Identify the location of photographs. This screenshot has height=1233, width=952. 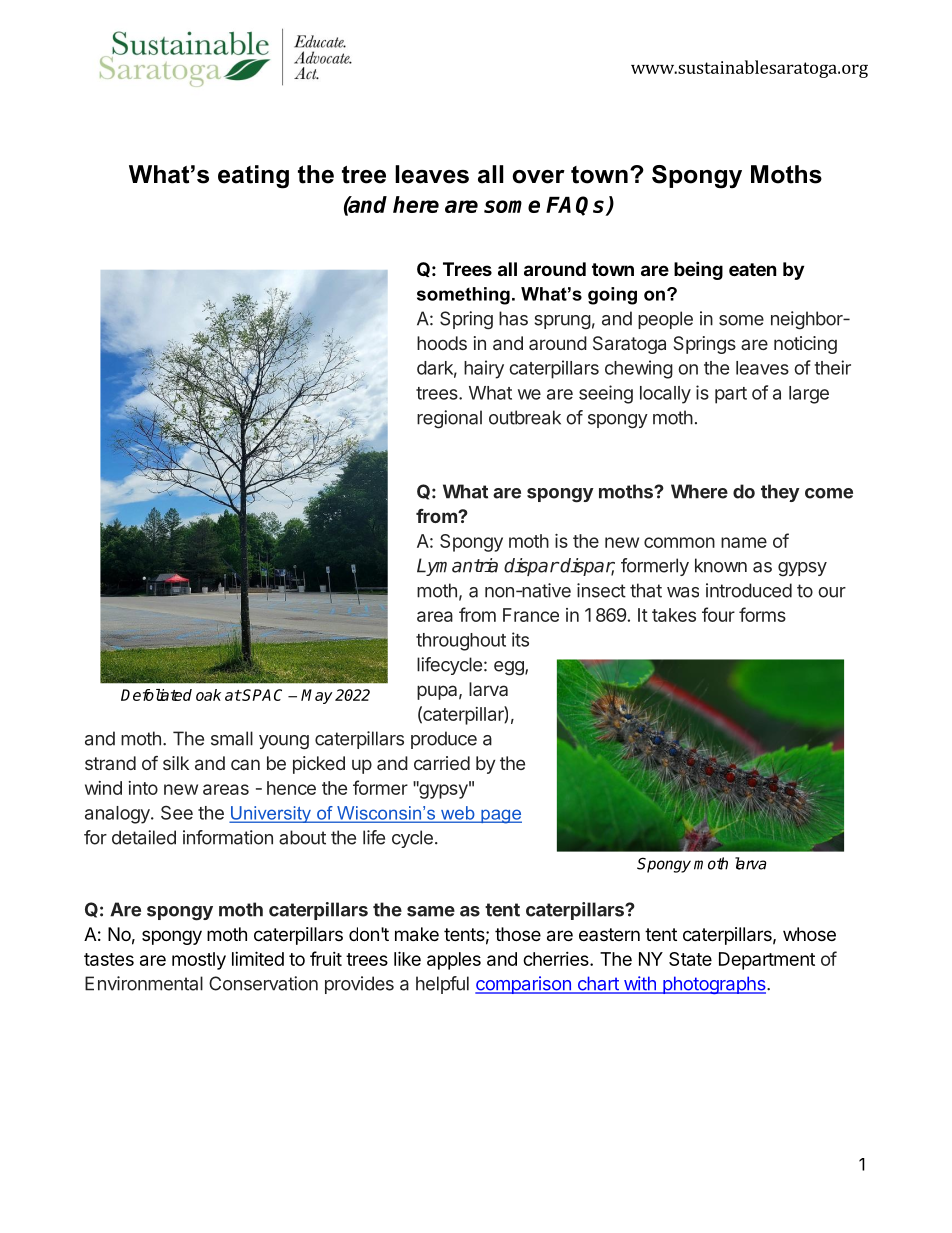
(714, 985).
